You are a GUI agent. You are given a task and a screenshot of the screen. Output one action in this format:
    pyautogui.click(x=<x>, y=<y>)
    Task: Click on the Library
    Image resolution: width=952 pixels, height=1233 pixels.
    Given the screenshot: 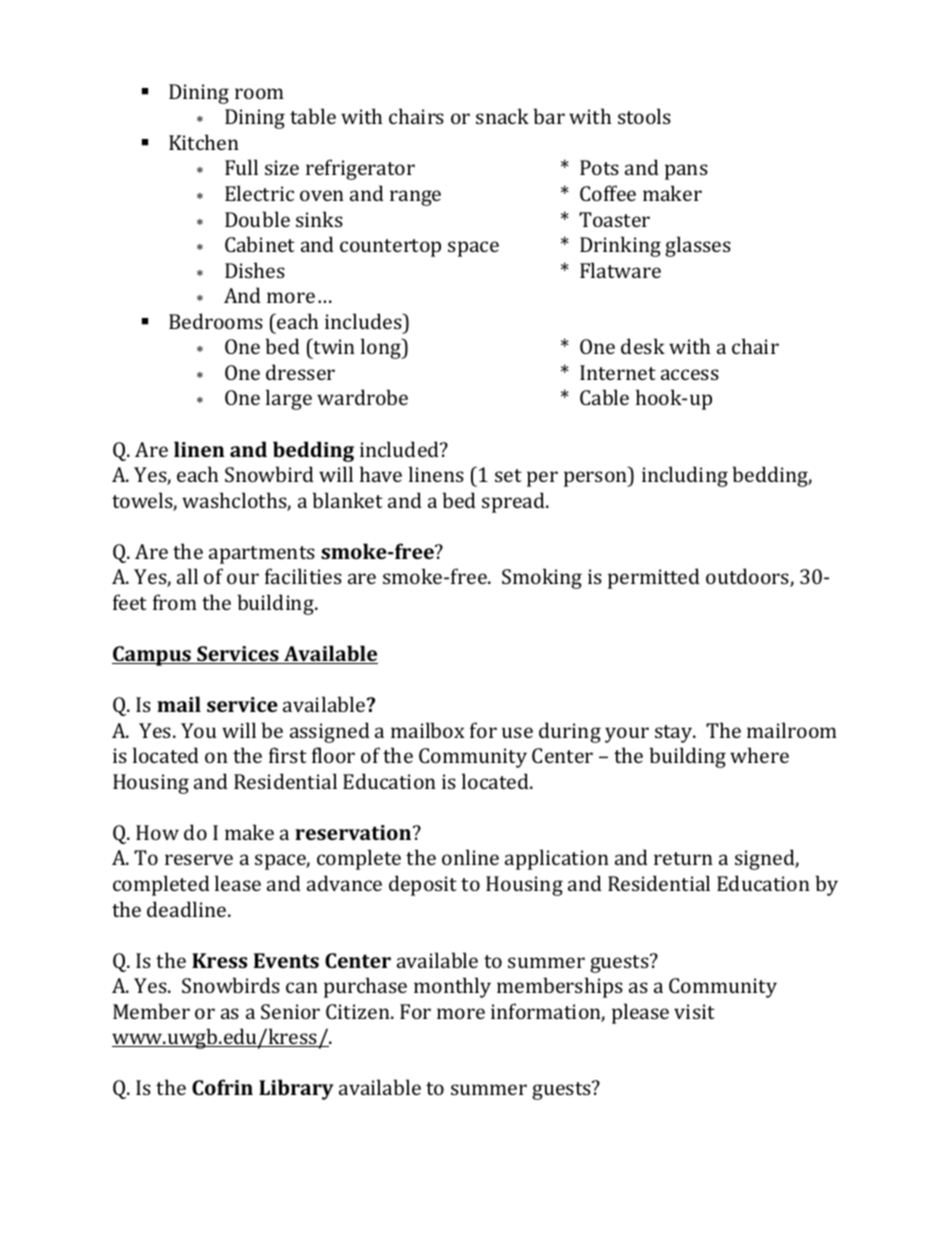 What is the action you would take?
    pyautogui.click(x=296, y=1089)
